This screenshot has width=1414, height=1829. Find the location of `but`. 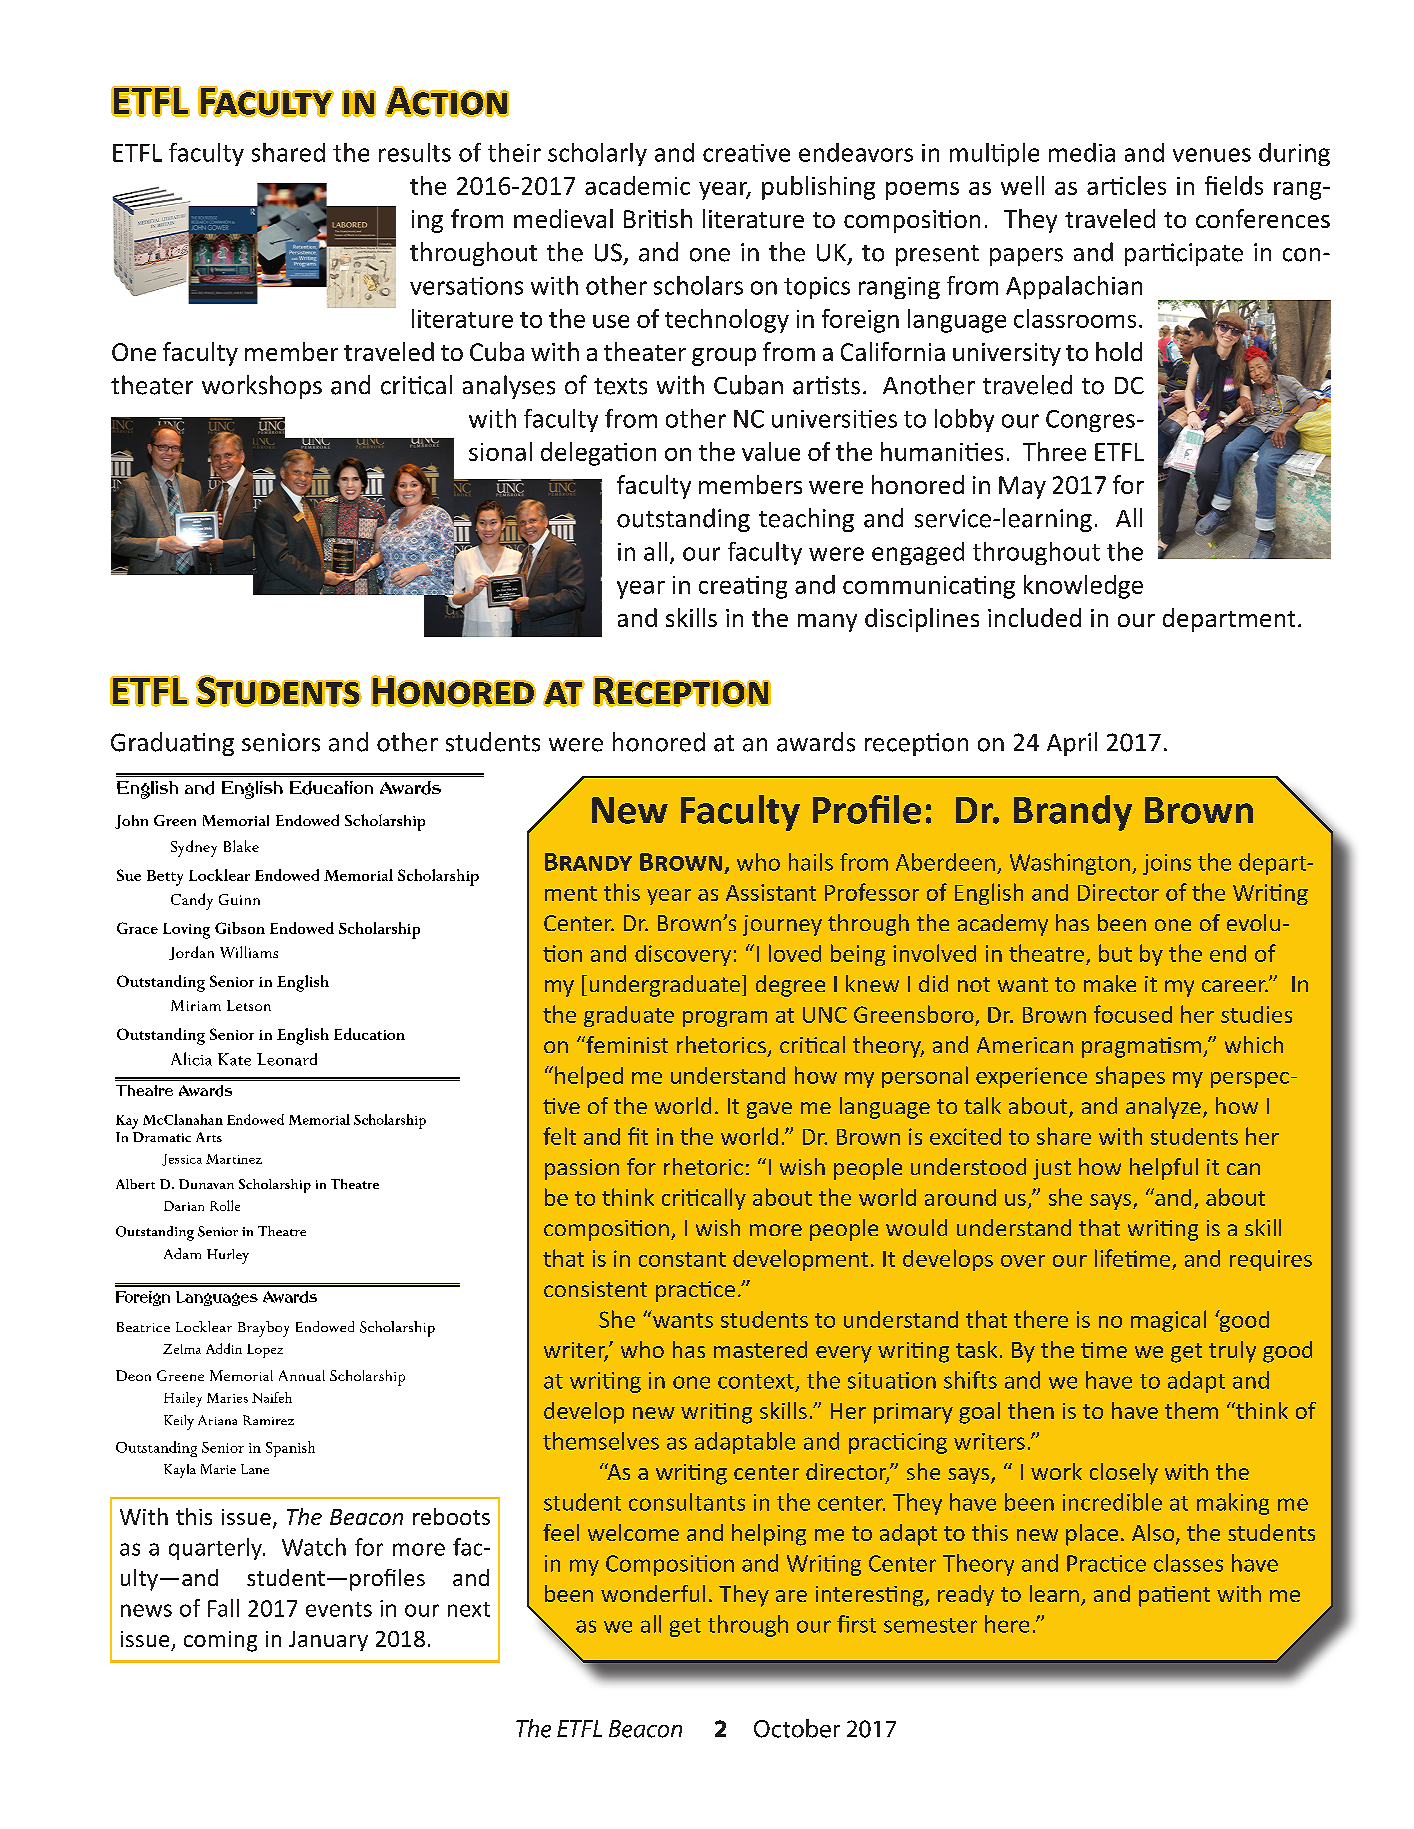

but is located at coordinates (1115, 953).
